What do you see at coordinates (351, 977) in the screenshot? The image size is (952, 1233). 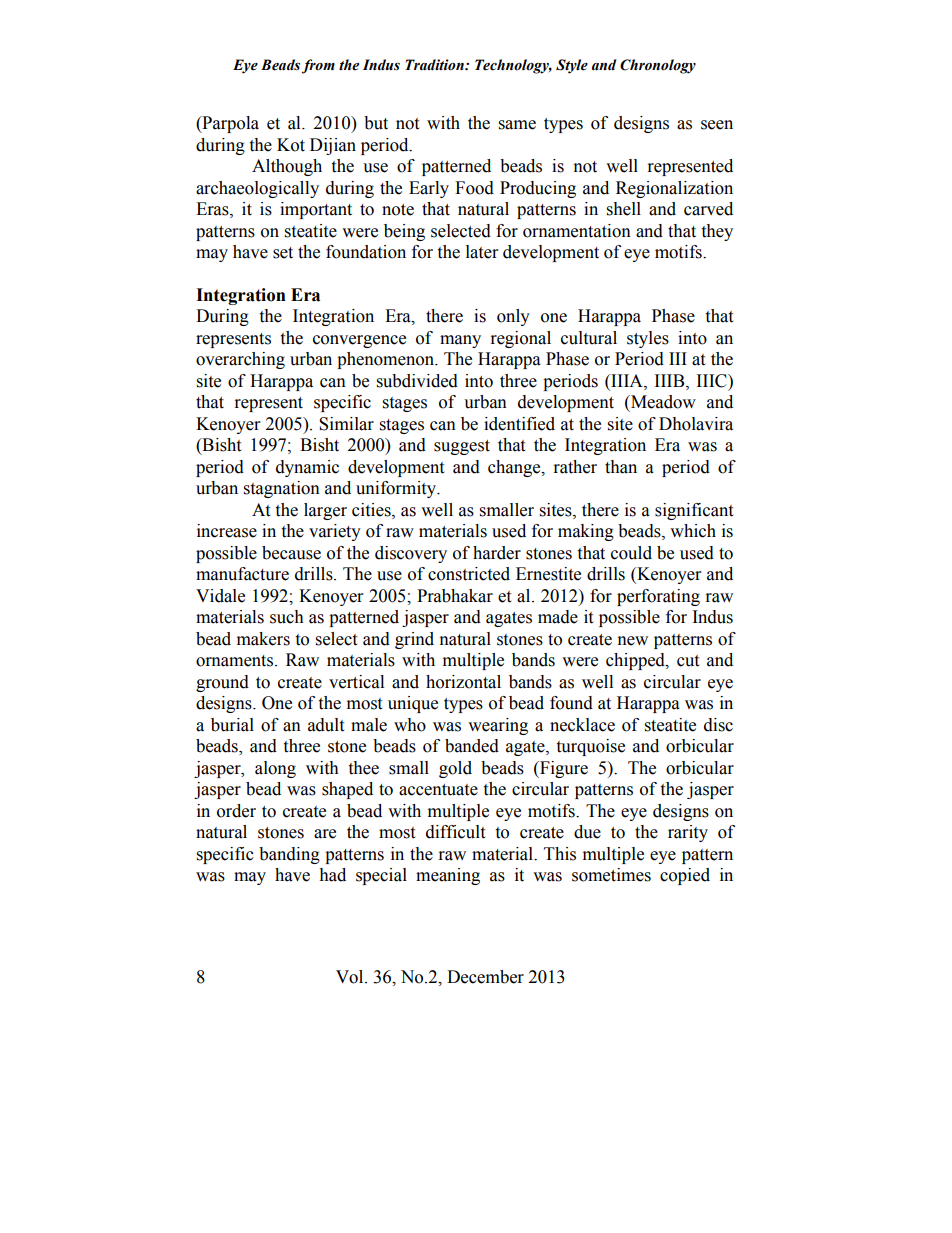 I see `Vol` at bounding box center [351, 977].
